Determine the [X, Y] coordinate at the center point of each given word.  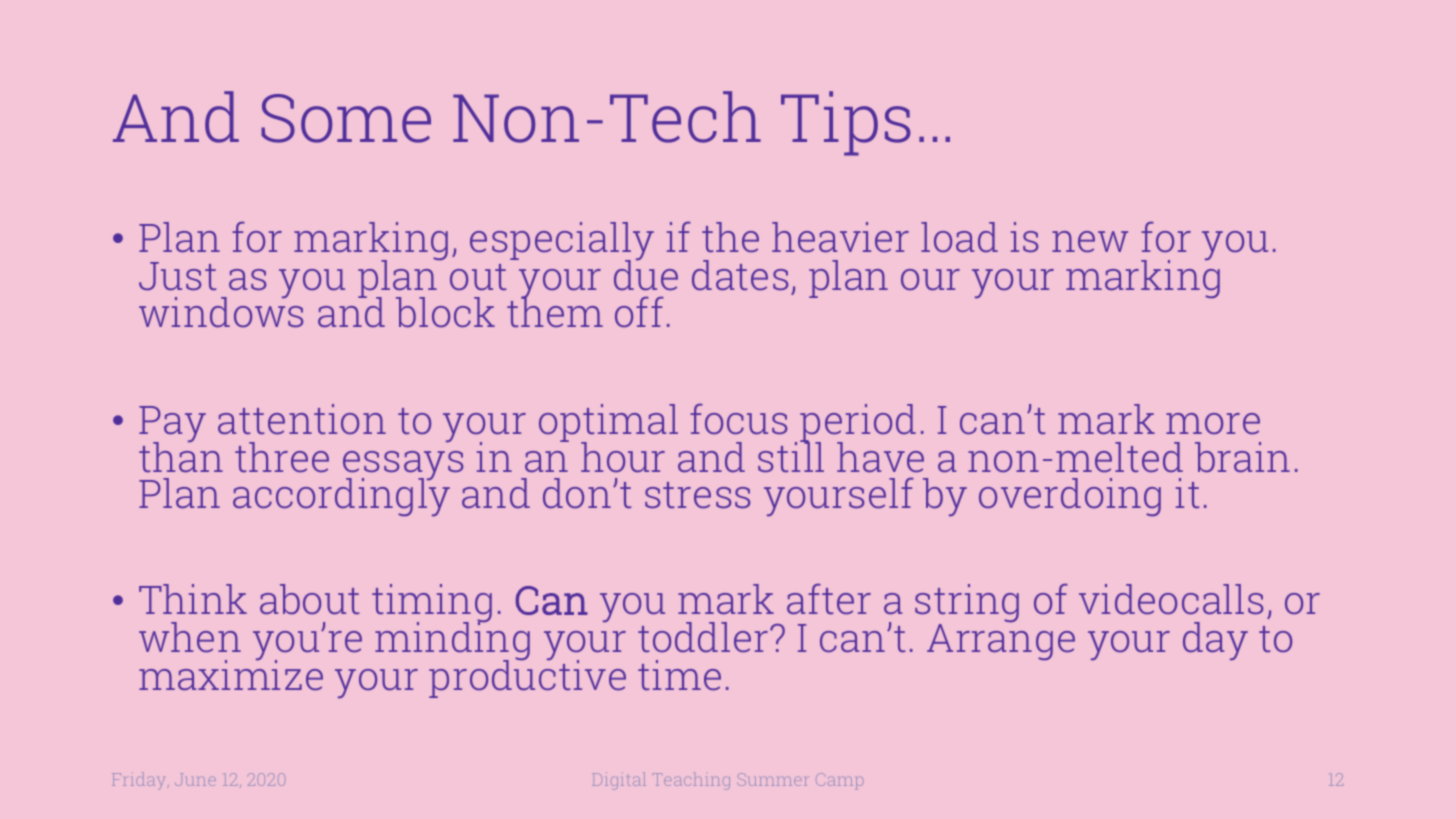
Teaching [691, 781]
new [1090, 241]
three [282, 457]
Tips [846, 123]
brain [1242, 457]
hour [623, 457]
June [195, 779]
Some [346, 118]
